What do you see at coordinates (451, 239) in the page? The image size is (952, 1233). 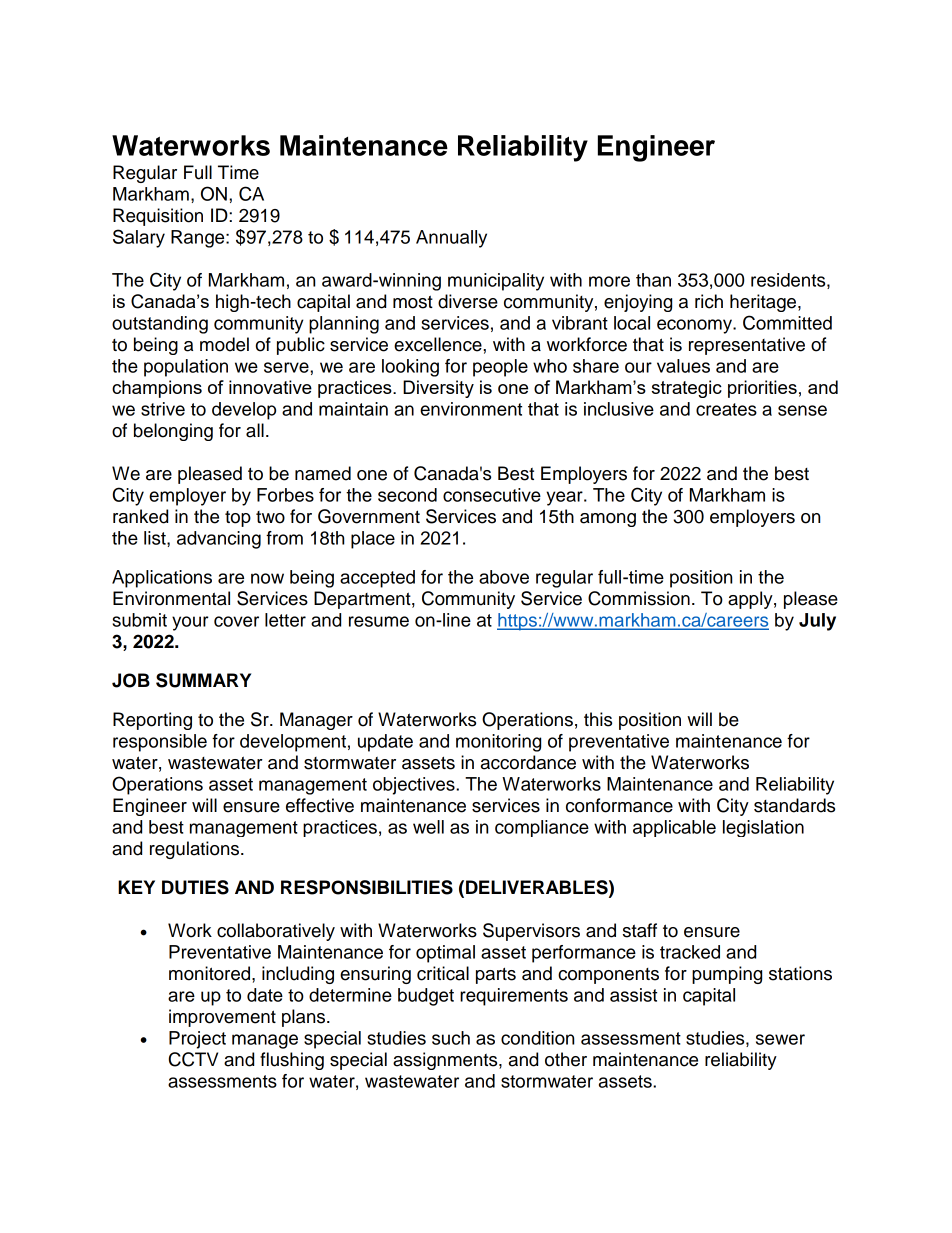 I see `Annually` at bounding box center [451, 239].
